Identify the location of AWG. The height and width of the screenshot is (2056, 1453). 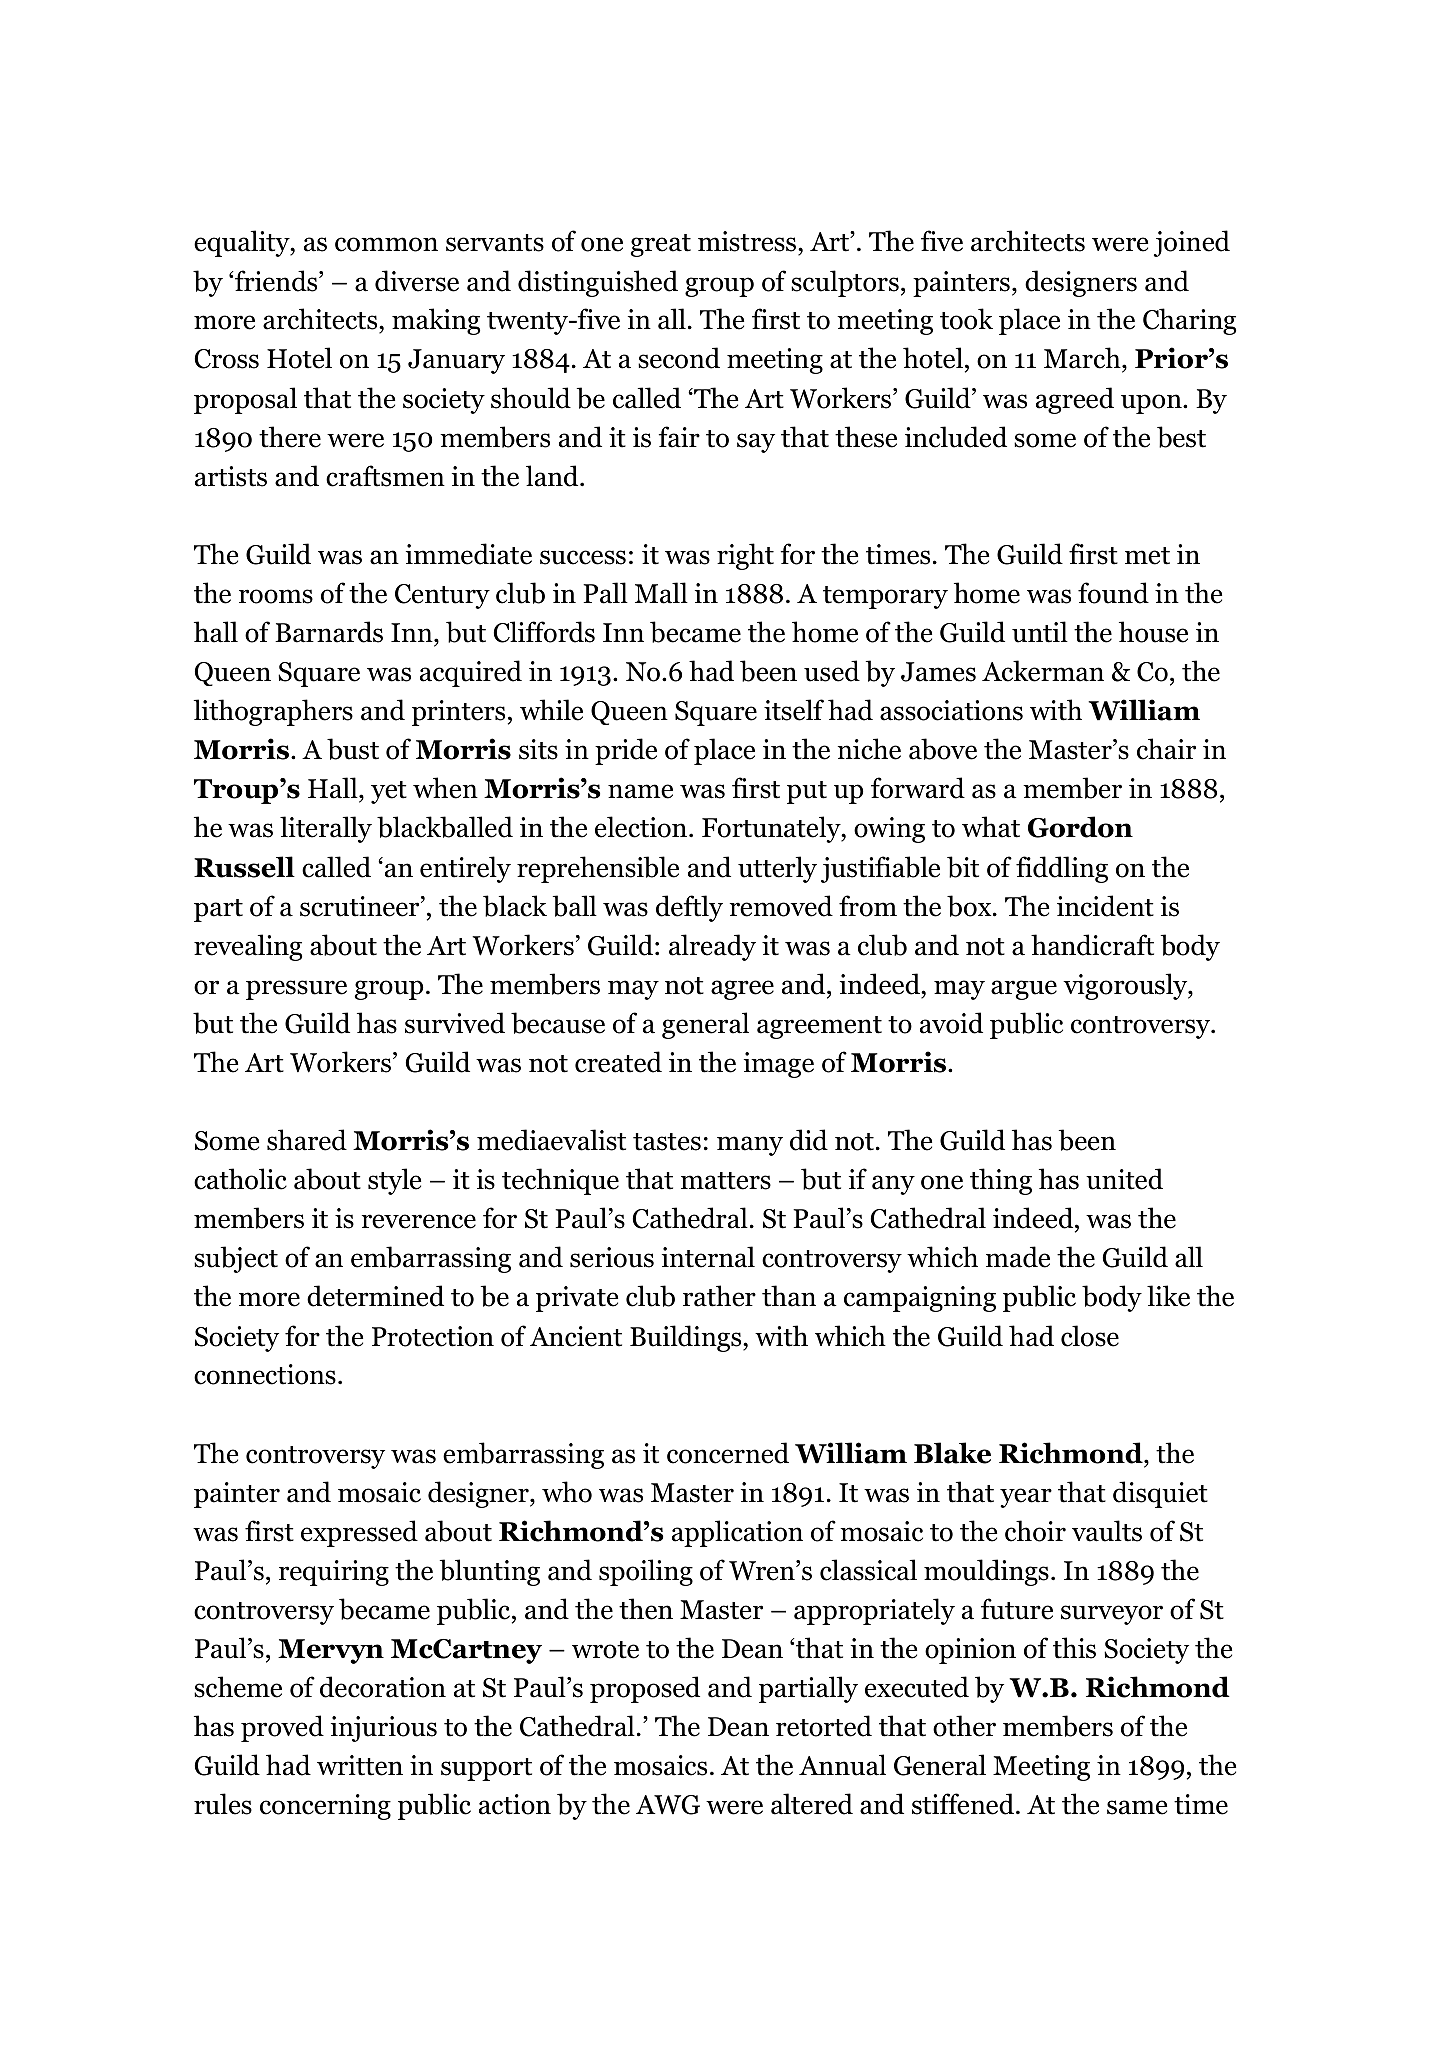
(668, 1805).
